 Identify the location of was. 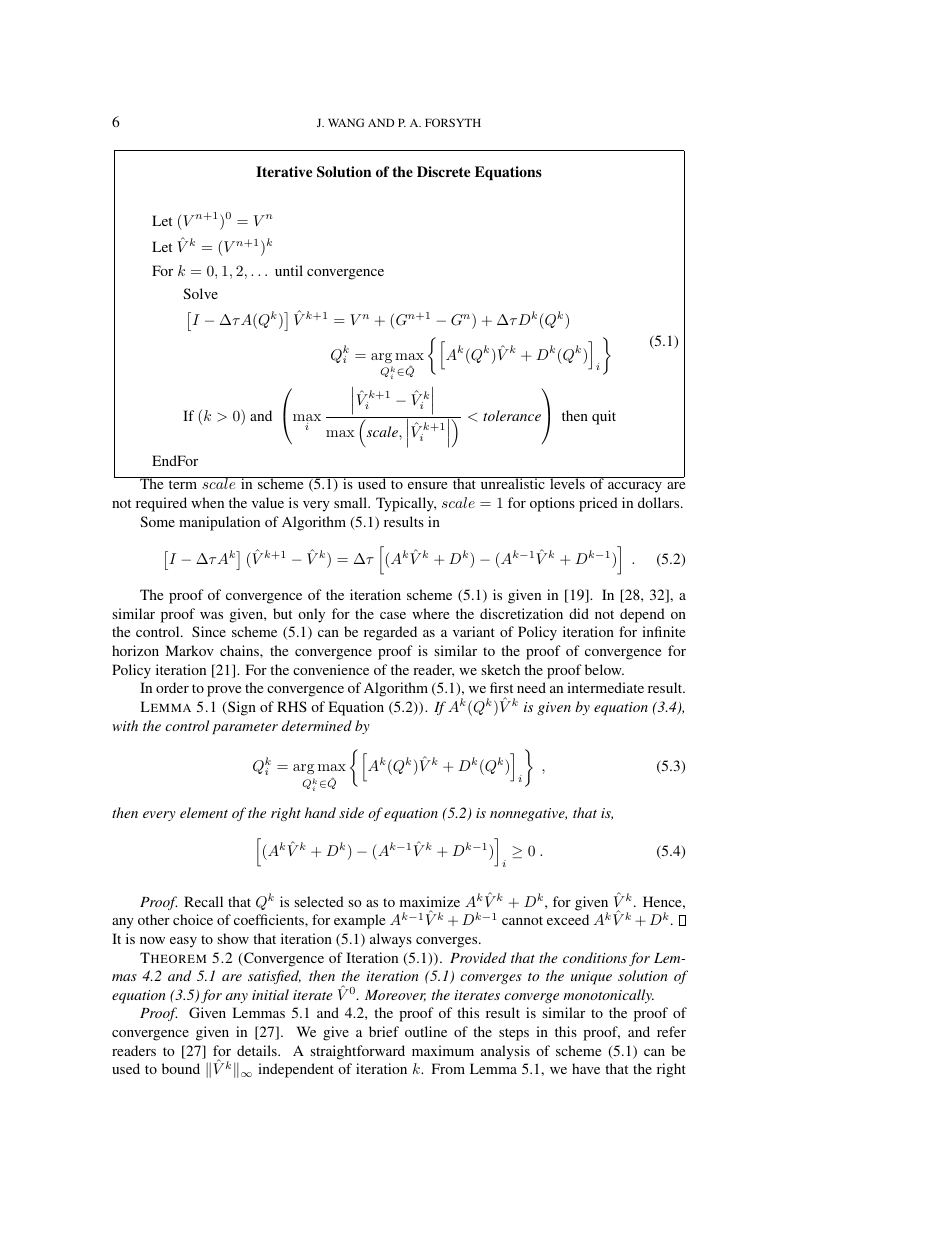
(211, 615).
